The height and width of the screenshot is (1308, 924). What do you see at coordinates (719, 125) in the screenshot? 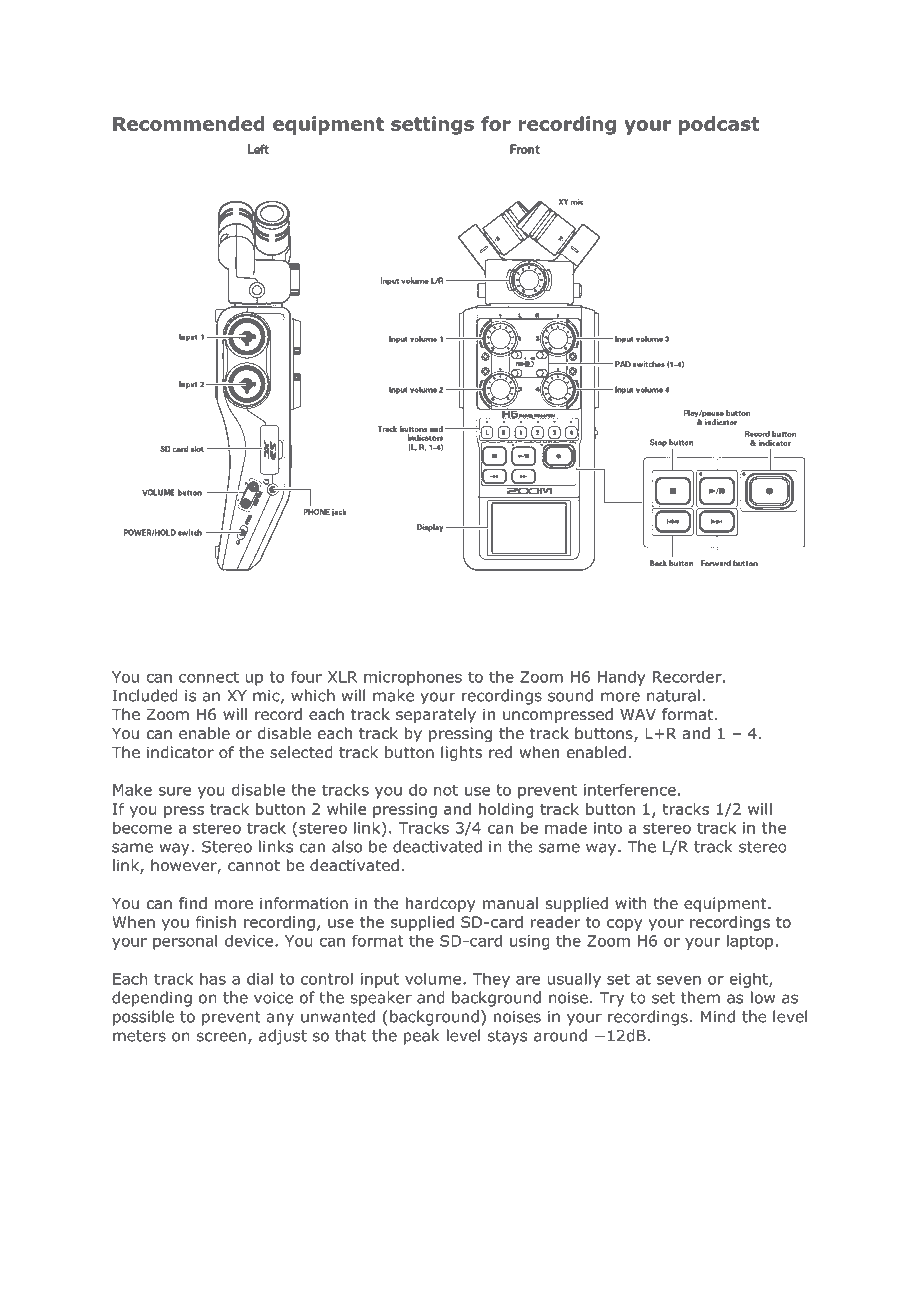
I see `podcast` at bounding box center [719, 125].
